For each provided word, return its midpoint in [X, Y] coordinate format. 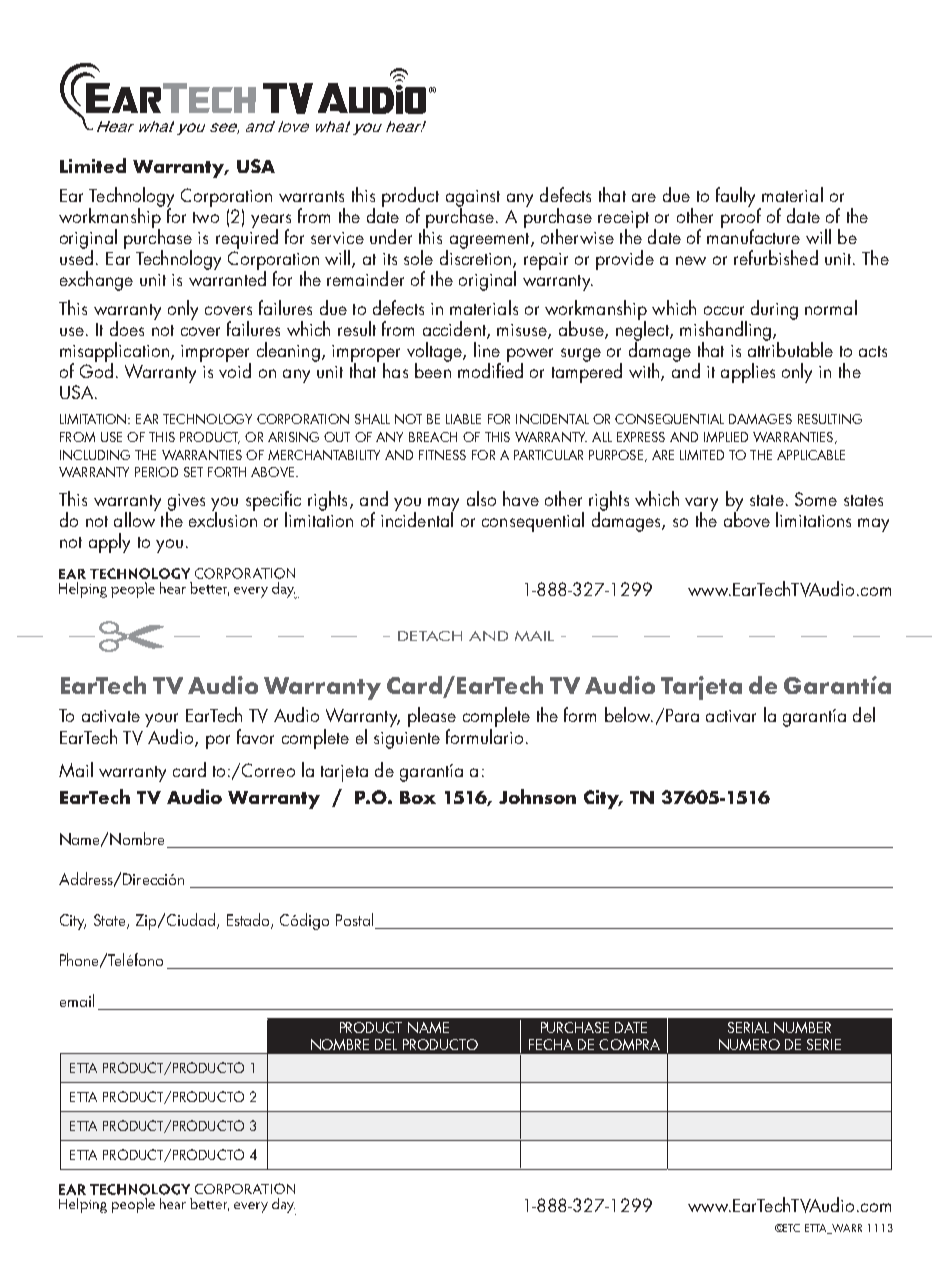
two [206, 217]
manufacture [753, 235]
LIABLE [463, 419]
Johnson [537, 796]
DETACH [430, 636]
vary [701, 505]
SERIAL [748, 1027]
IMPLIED [726, 437]
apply [109, 543]
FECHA [551, 1044]
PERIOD [156, 472]
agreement [489, 242]
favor [255, 736]
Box [418, 797]
